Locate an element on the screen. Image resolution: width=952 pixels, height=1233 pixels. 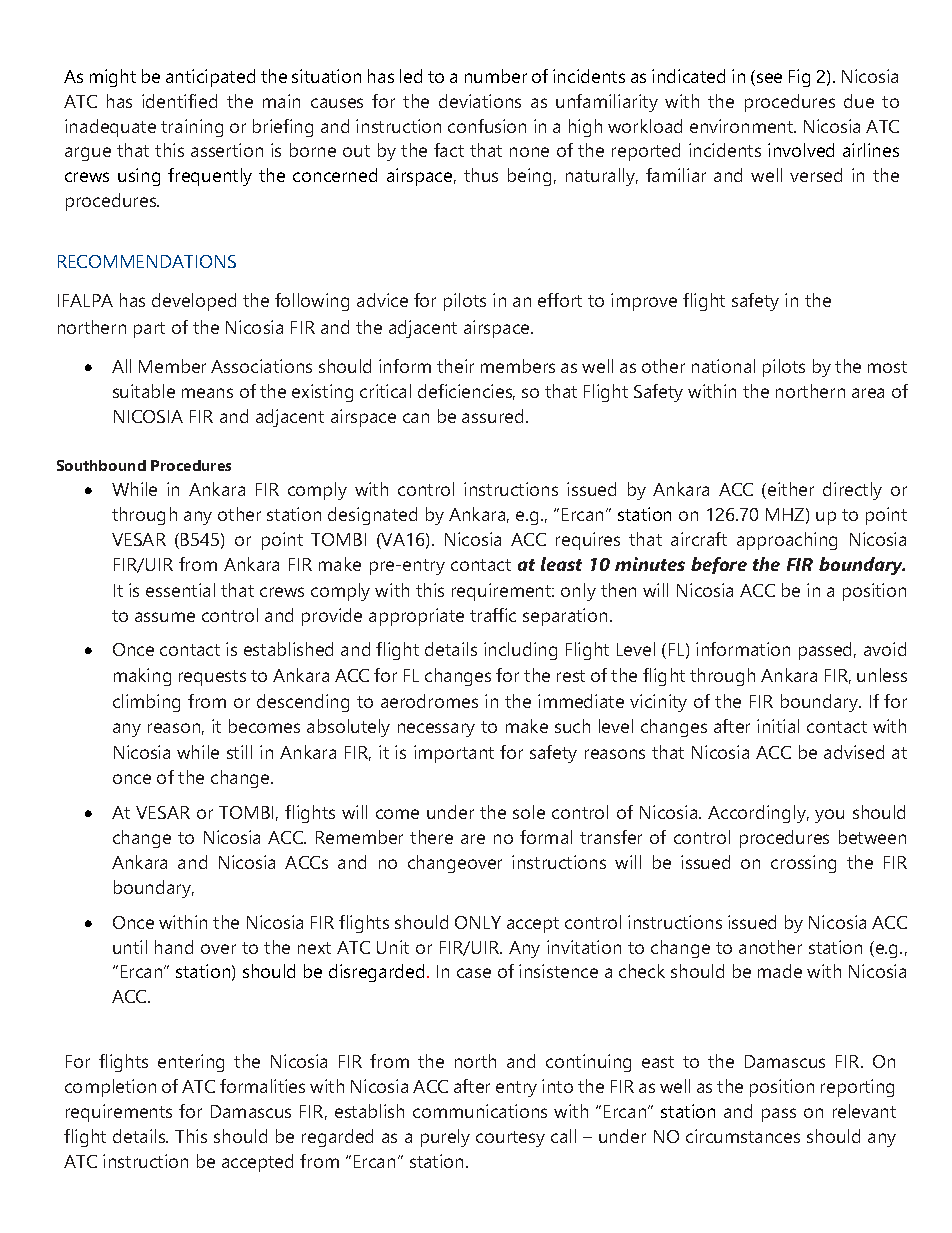
entering is located at coordinates (191, 1063).
